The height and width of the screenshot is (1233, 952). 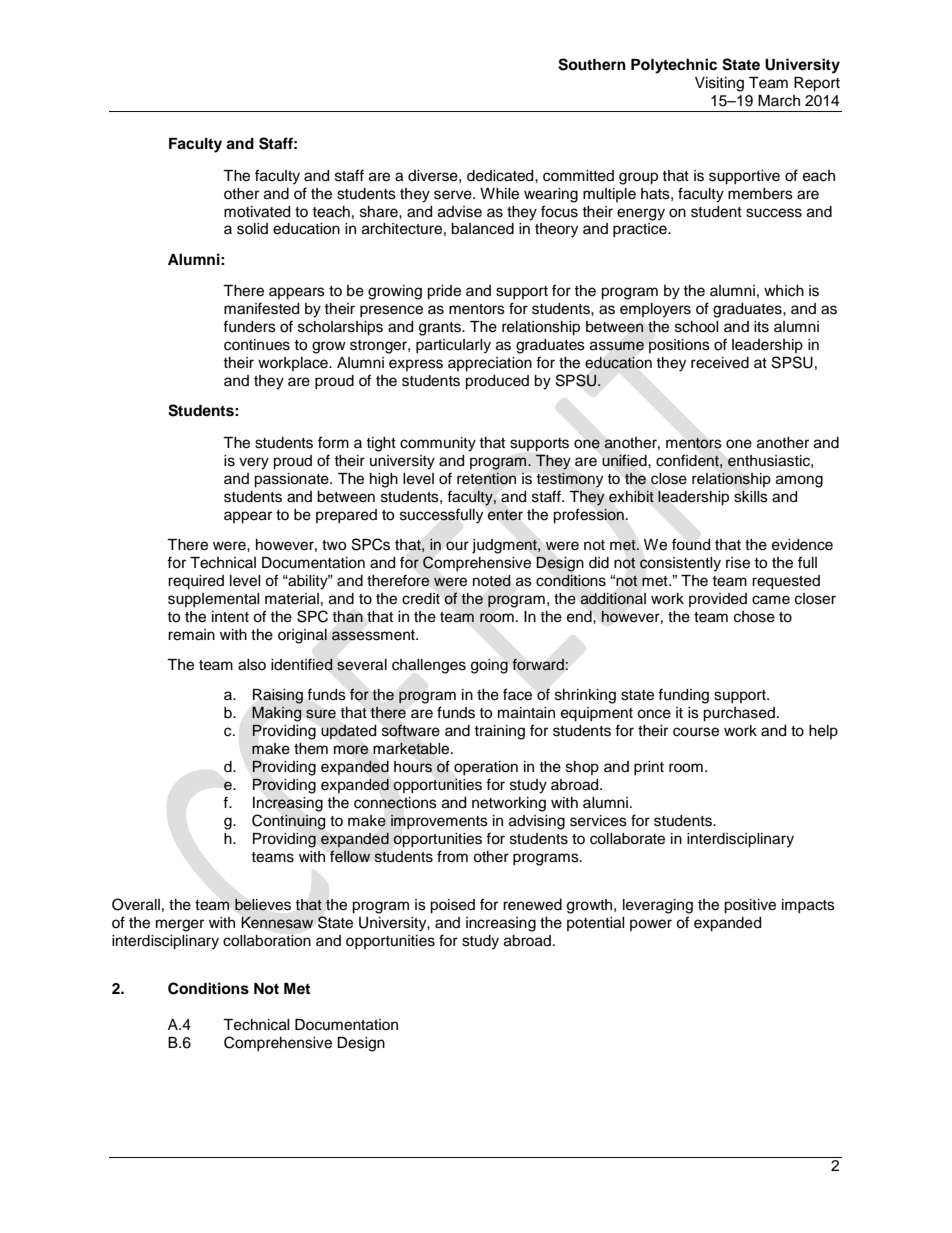 What do you see at coordinates (505, 515) in the screenshot?
I see `enter` at bounding box center [505, 515].
